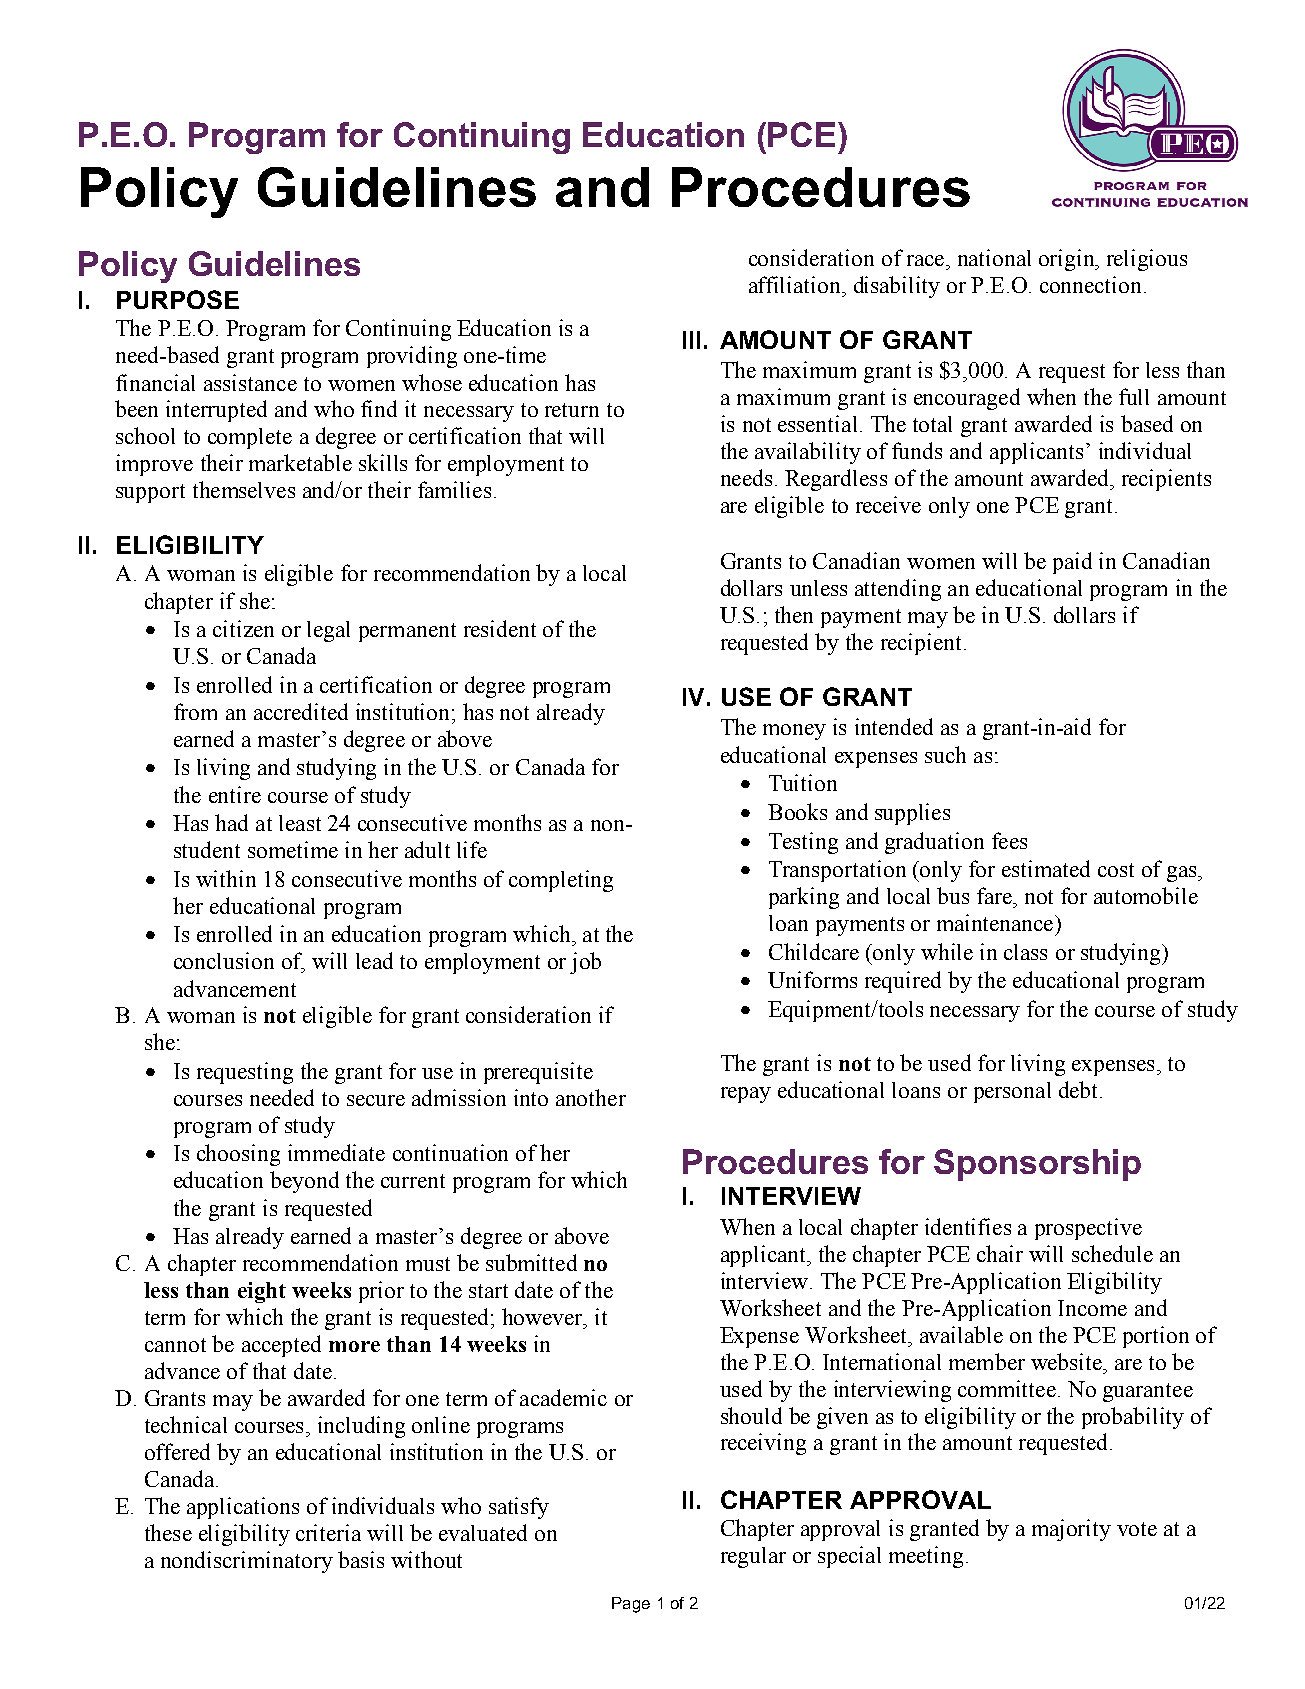 The height and width of the document is (1689, 1305). Describe the element at coordinates (1025, 952) in the document. I see `class` at that location.
